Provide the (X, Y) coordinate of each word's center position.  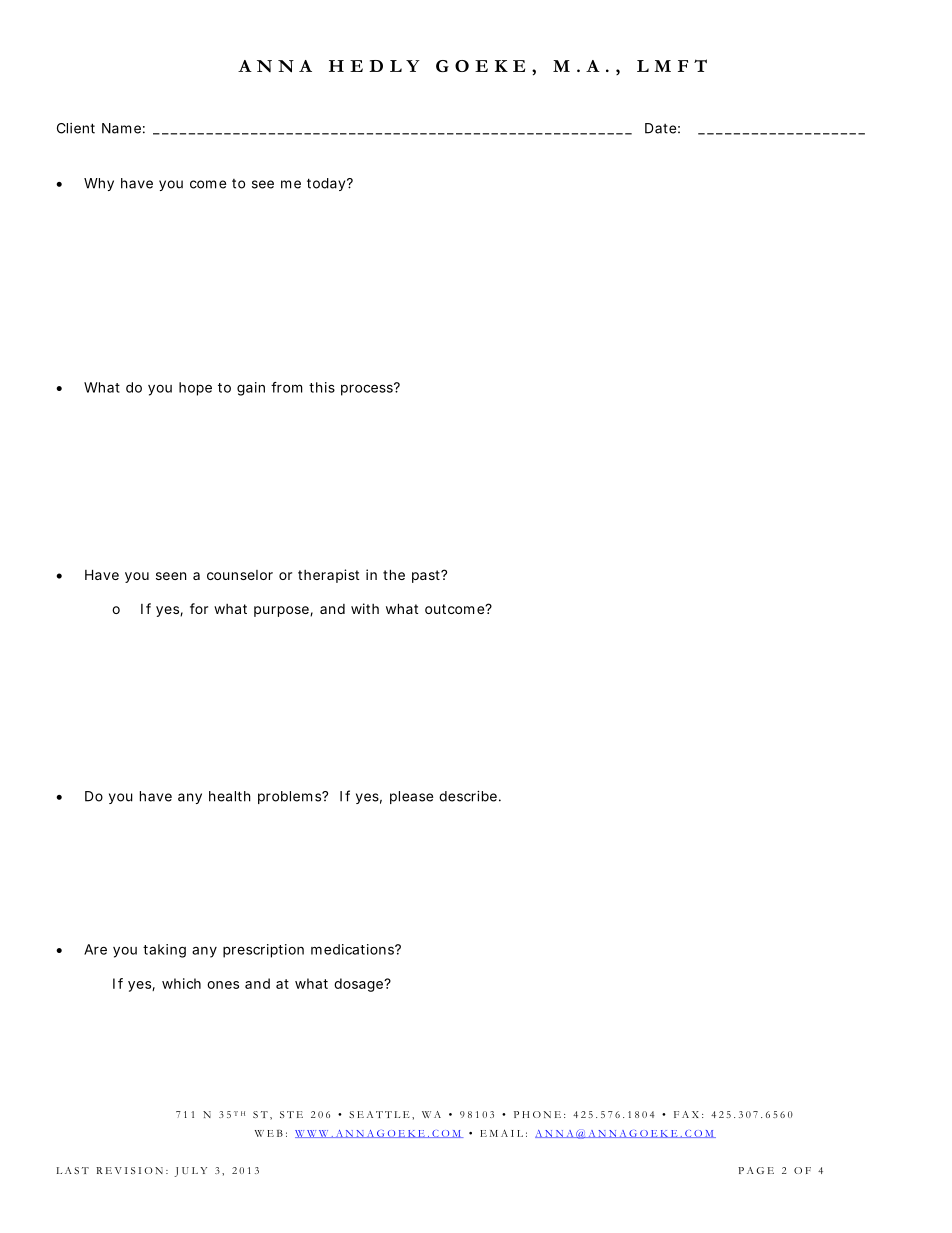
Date (660, 128)
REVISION (129, 1170)
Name (121, 128)
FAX (686, 1114)
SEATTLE (379, 1114)
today (327, 184)
